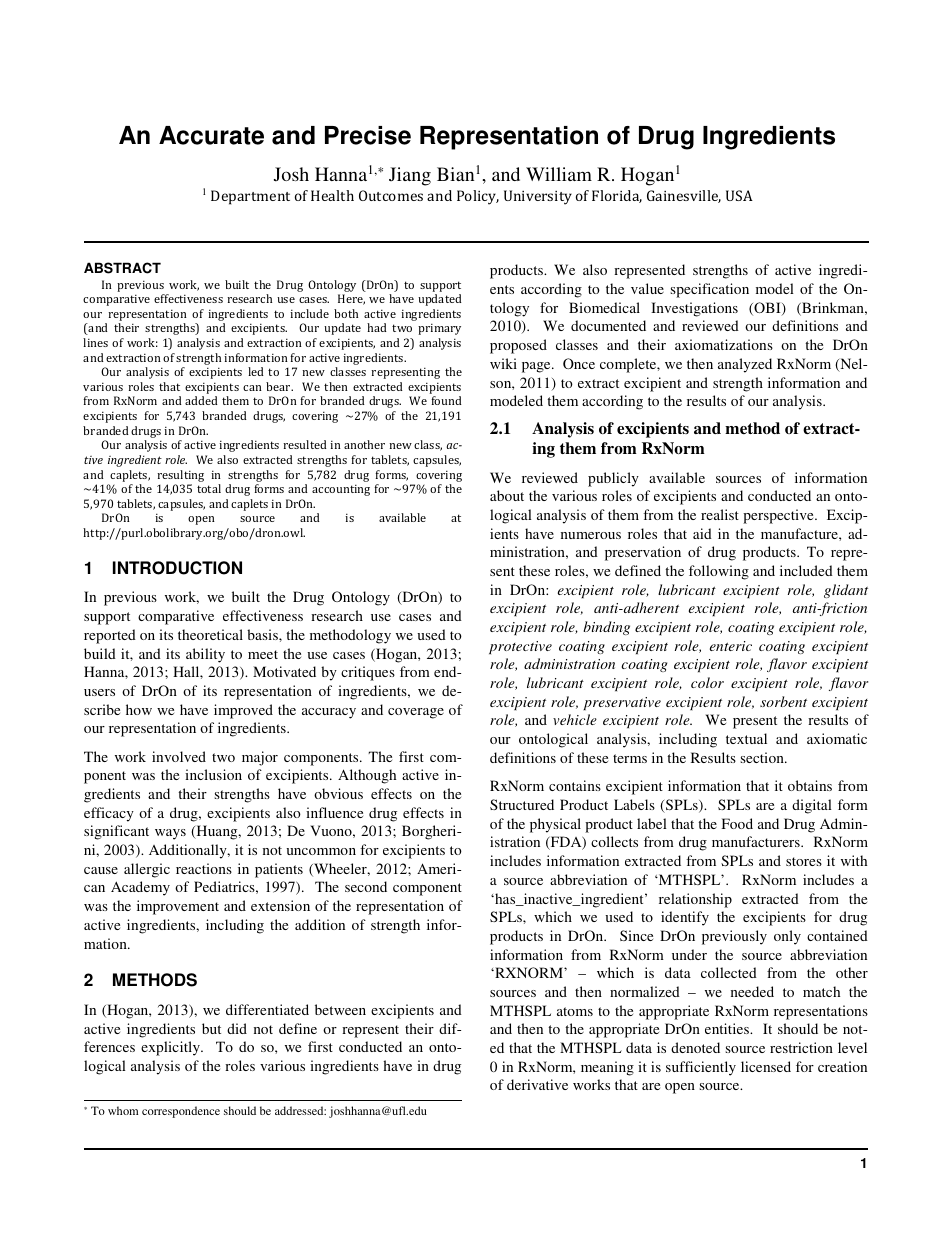  Describe the element at coordinates (368, 673) in the screenshot. I see `critiques` at that location.
